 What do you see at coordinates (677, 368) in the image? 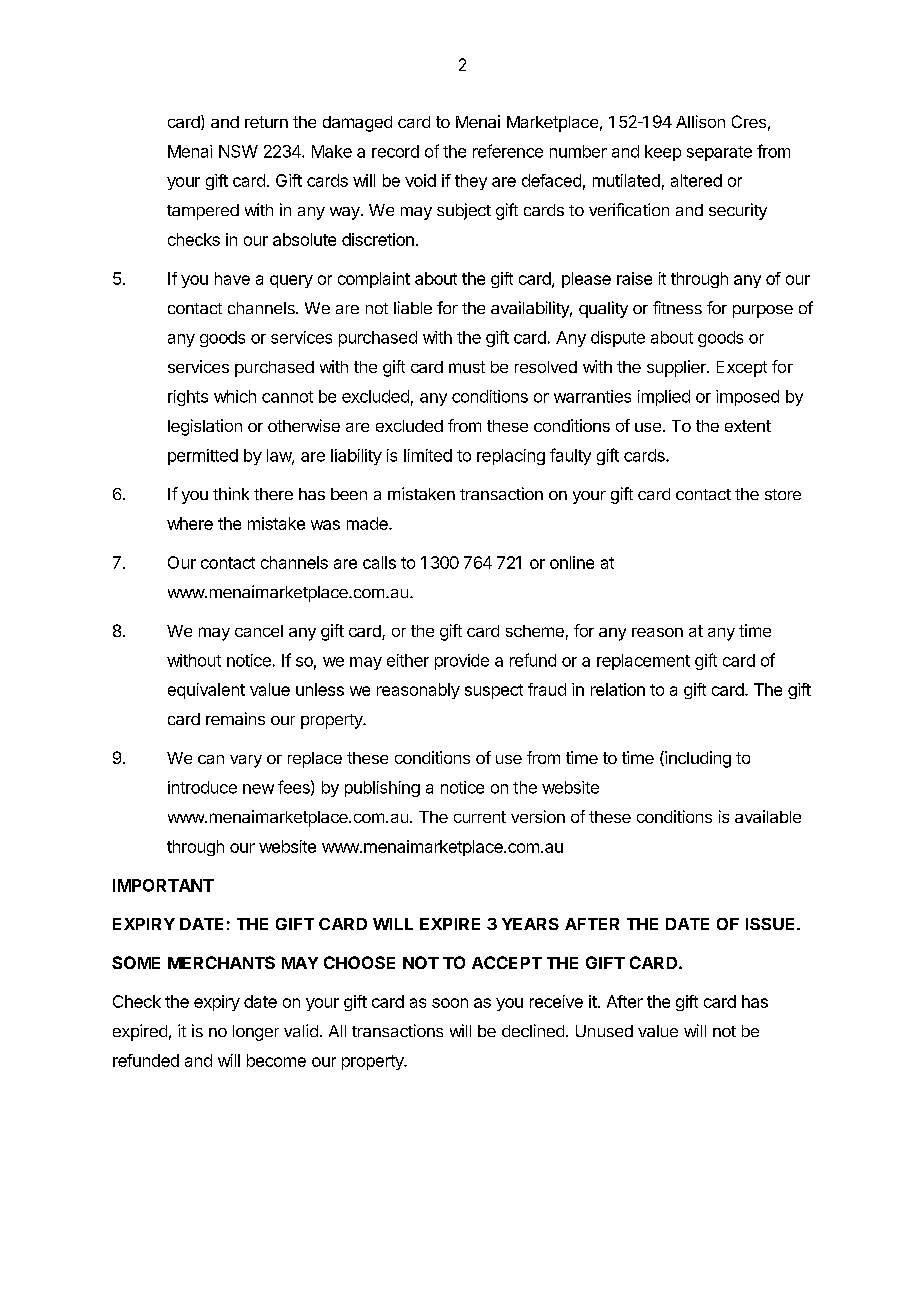
I see `supplier` at bounding box center [677, 368].
